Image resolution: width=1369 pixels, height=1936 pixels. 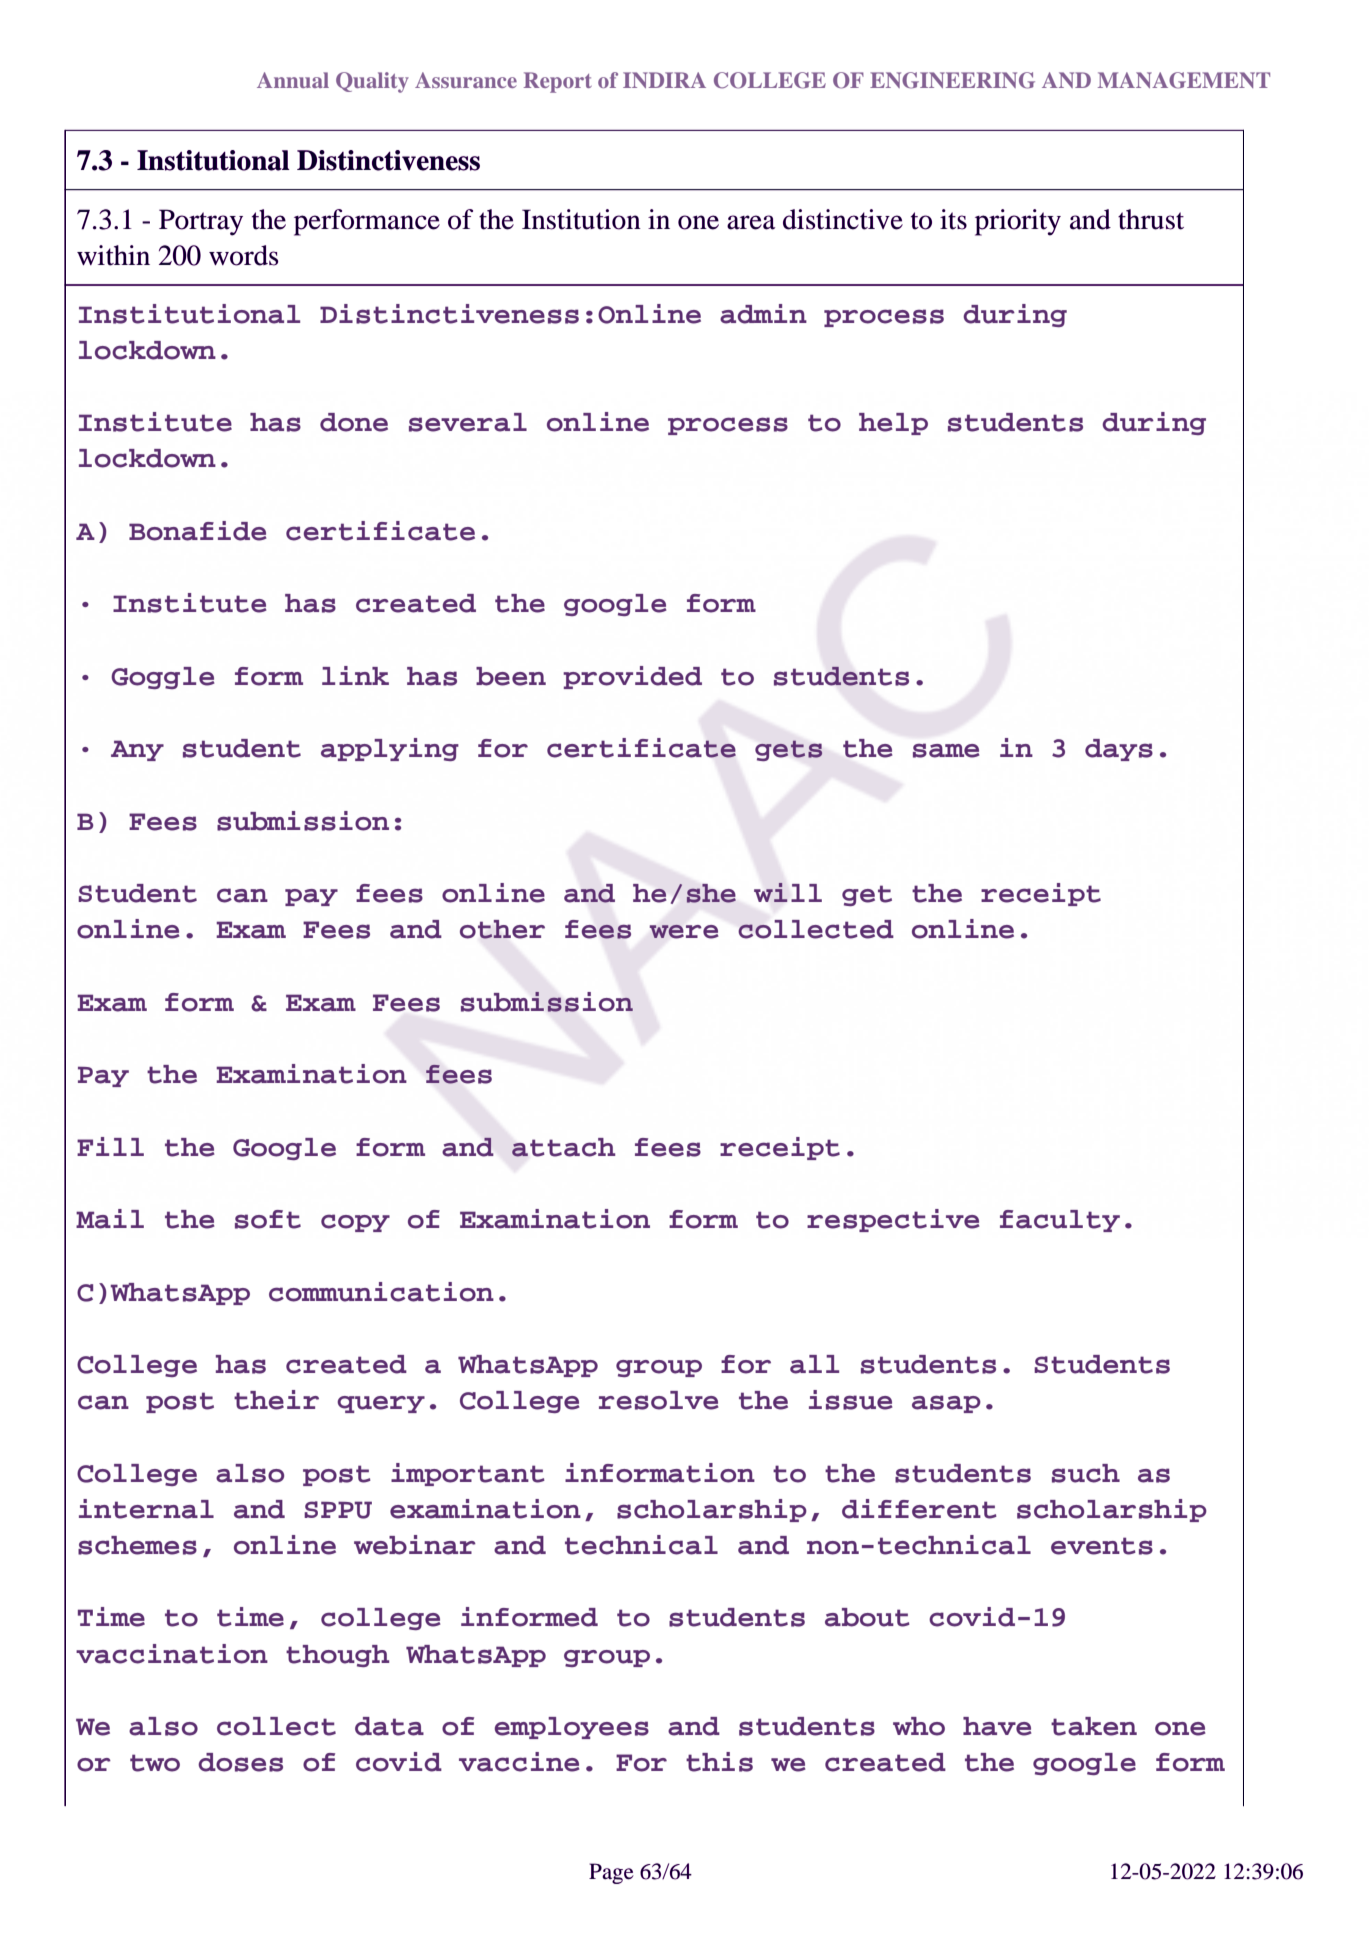 What do you see at coordinates (664, 80) in the document?
I see `INDIRA` at bounding box center [664, 80].
